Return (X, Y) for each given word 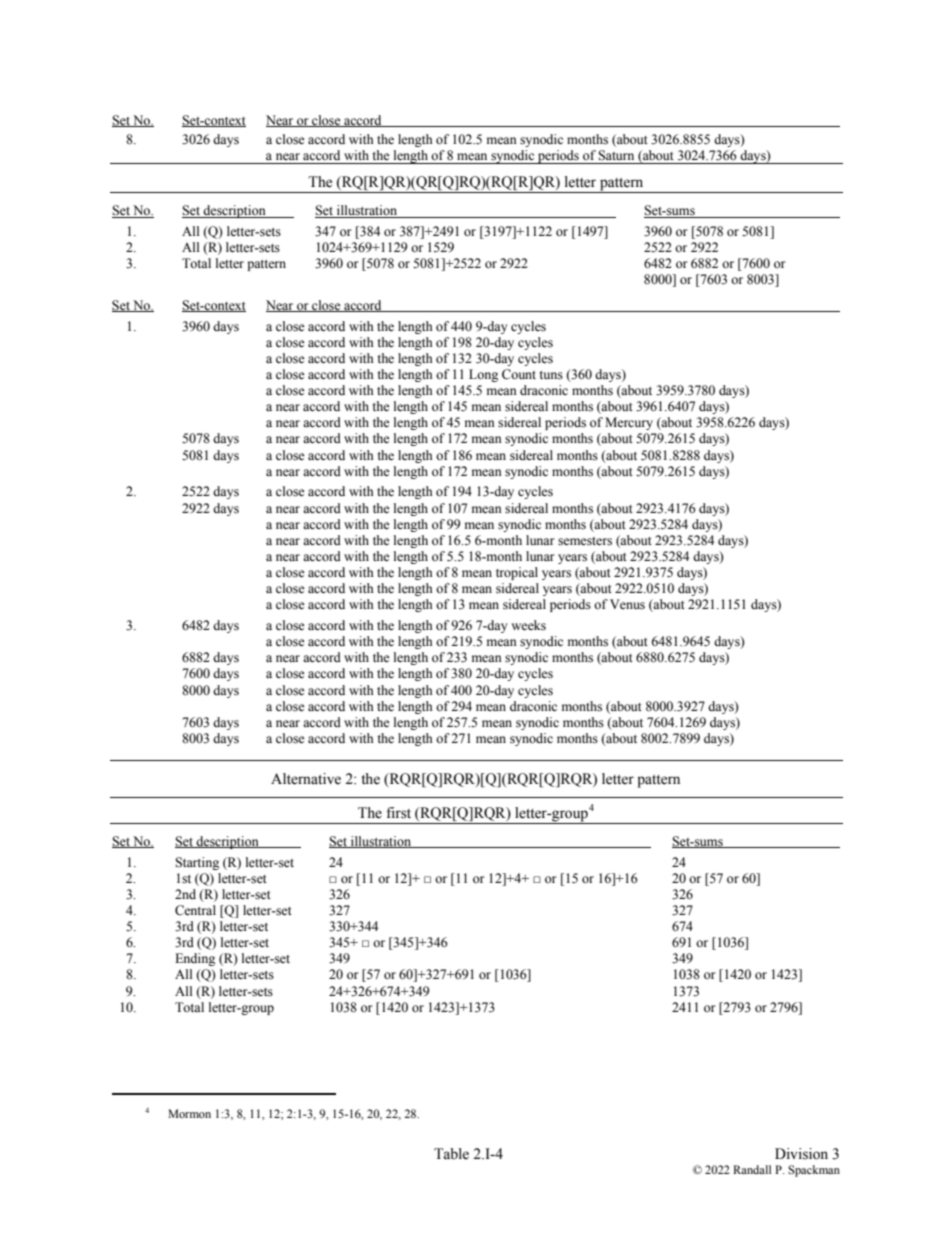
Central (195, 910)
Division (801, 1154)
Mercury (629, 423)
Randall (752, 1169)
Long (483, 375)
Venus (627, 604)
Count (519, 374)
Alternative (306, 779)
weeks (528, 625)
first (398, 813)
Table (451, 1154)
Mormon (189, 1113)
